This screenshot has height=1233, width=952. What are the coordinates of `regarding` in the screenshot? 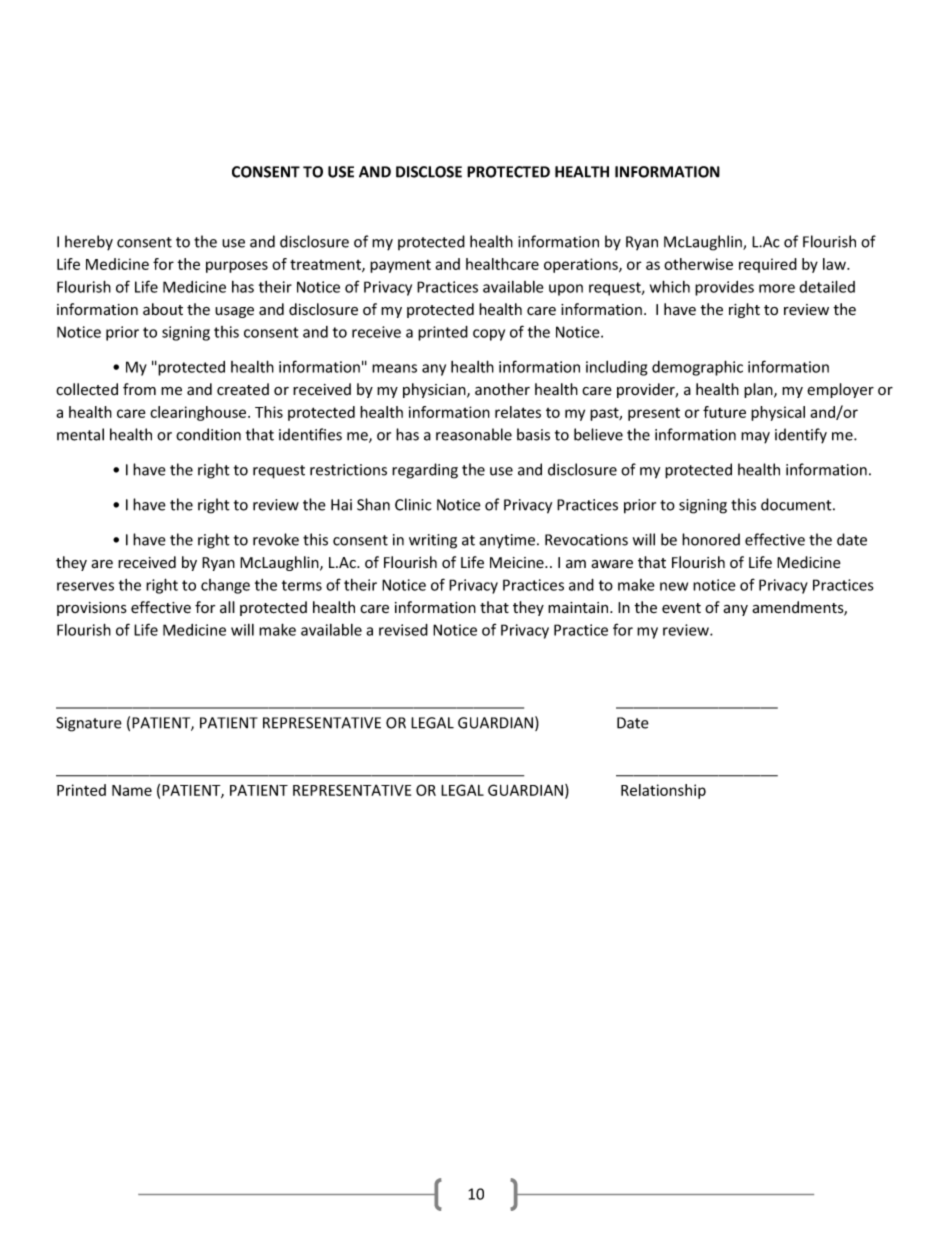 It's located at (425, 471).
